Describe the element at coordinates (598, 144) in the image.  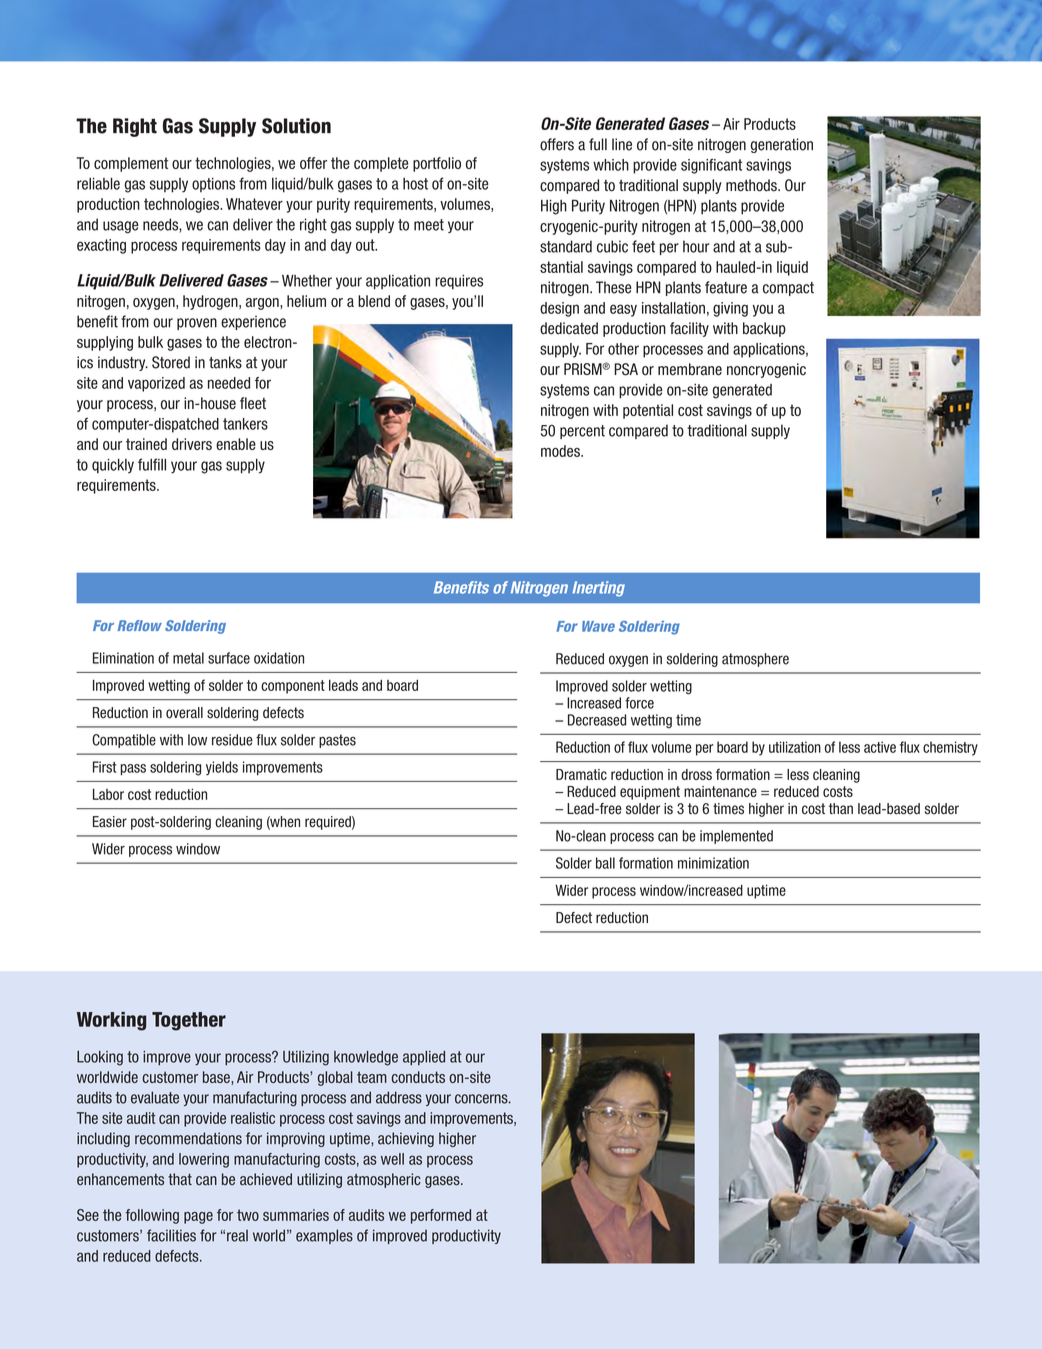
I see `full` at that location.
